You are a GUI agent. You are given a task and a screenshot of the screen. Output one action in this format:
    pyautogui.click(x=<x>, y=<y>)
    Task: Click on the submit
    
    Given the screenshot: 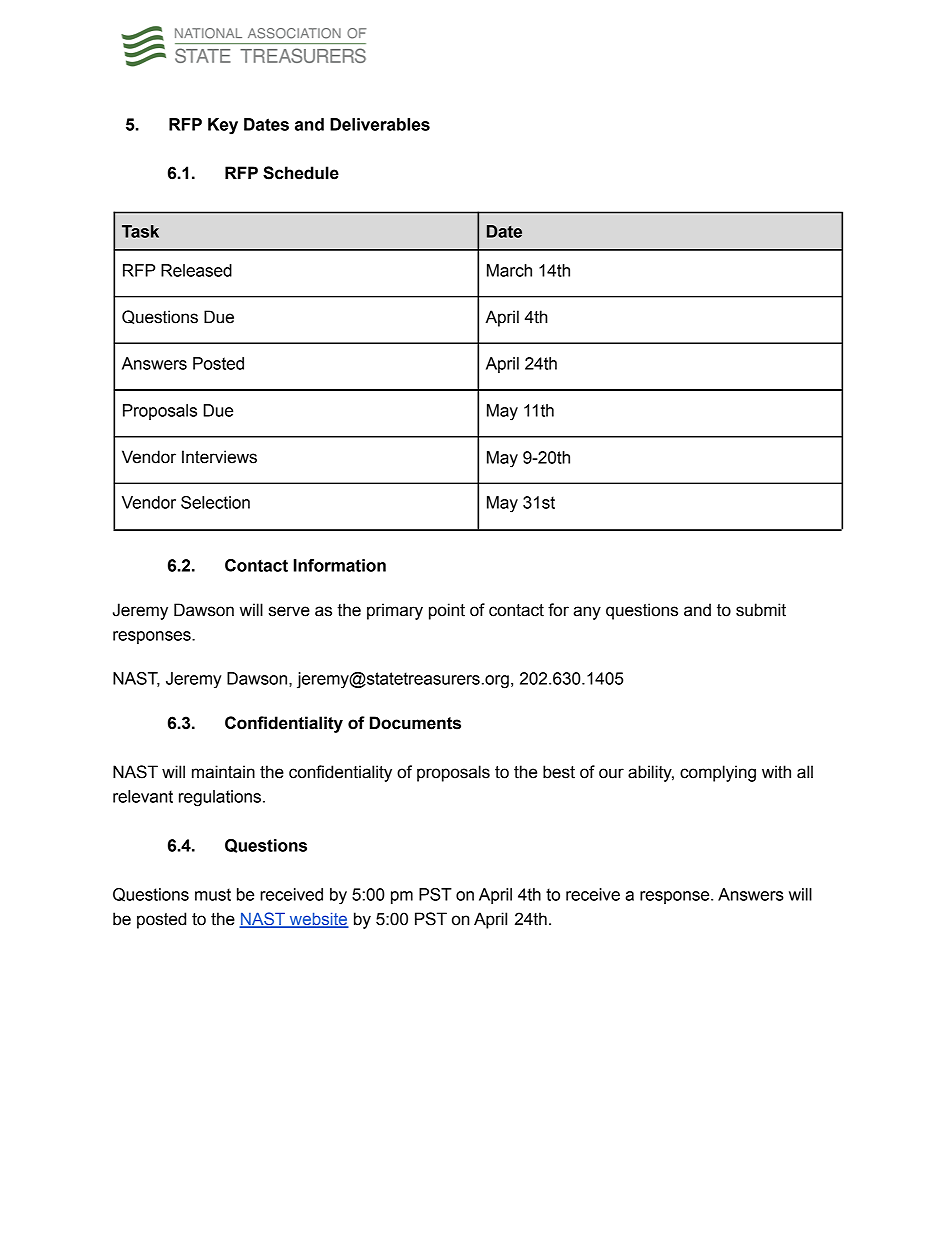 What is the action you would take?
    pyautogui.click(x=761, y=610)
